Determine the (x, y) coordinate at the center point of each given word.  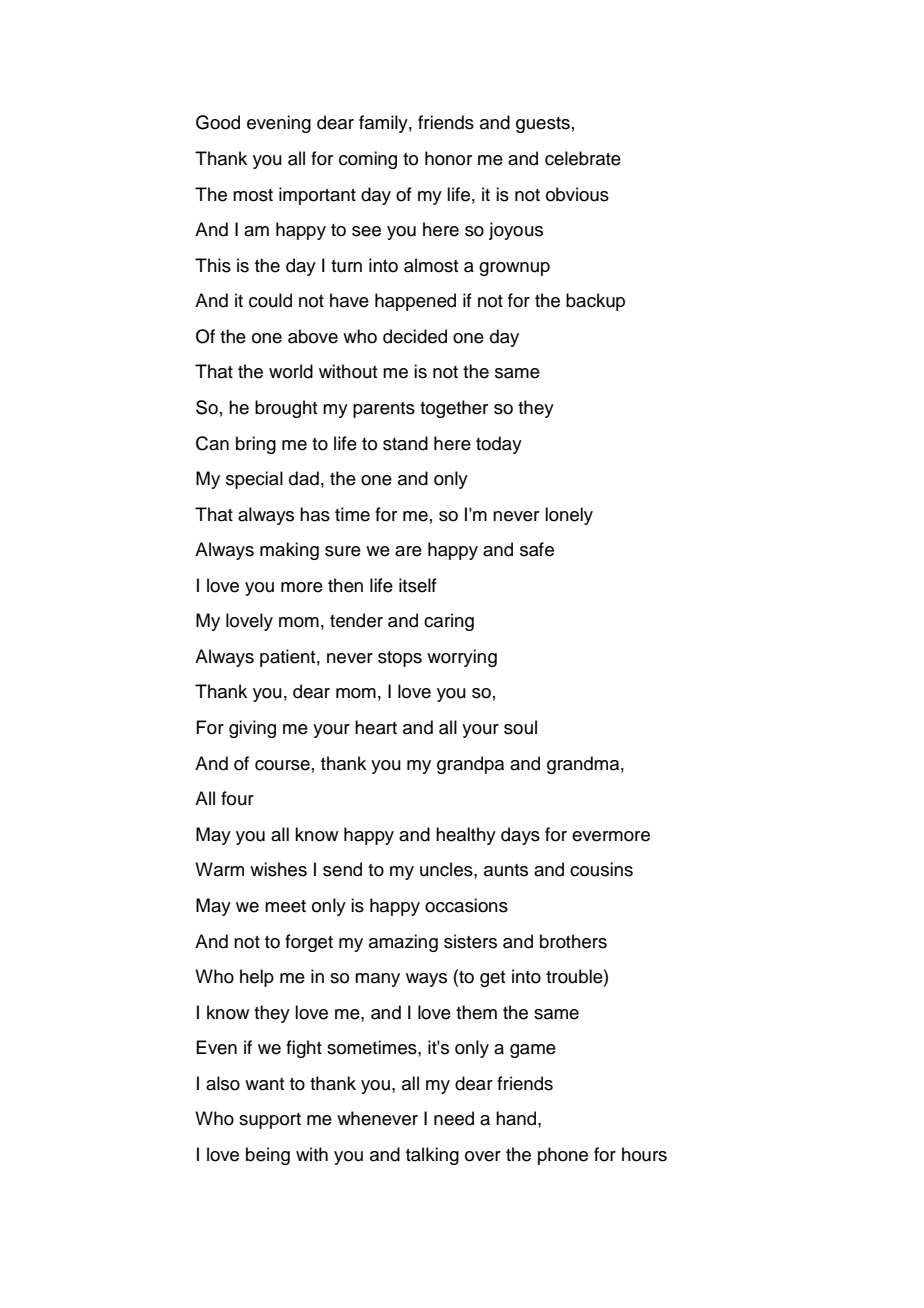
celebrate (583, 158)
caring (449, 622)
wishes (278, 869)
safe (537, 549)
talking (432, 1156)
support (270, 1121)
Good (218, 122)
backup (595, 302)
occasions (466, 905)
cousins (601, 869)
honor (448, 158)
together (454, 409)
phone (563, 1156)
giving (252, 729)
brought (286, 409)
